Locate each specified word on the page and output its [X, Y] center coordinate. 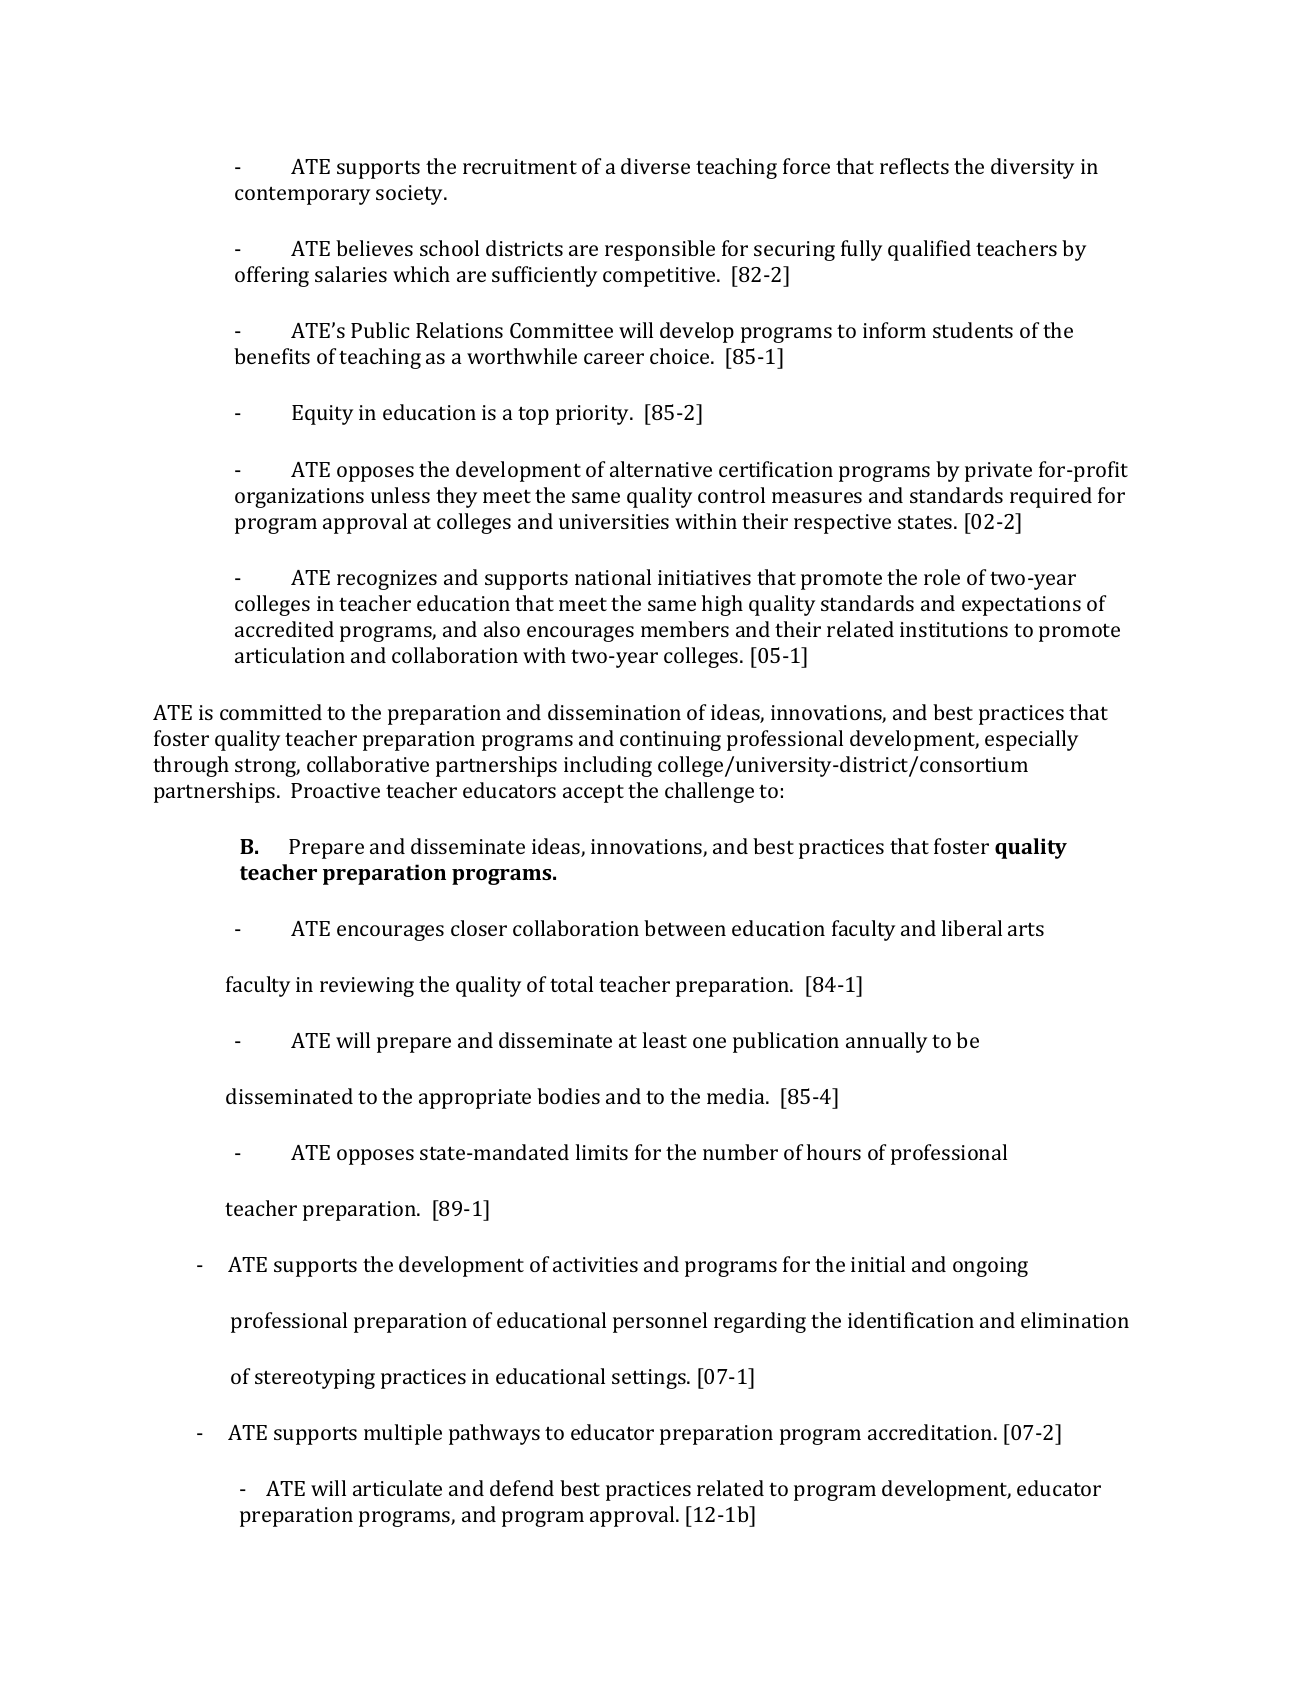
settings [650, 1379]
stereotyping [315, 1379]
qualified [929, 250]
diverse [655, 166]
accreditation [931, 1432]
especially [1031, 740]
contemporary [302, 196]
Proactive [335, 790]
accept [593, 794]
